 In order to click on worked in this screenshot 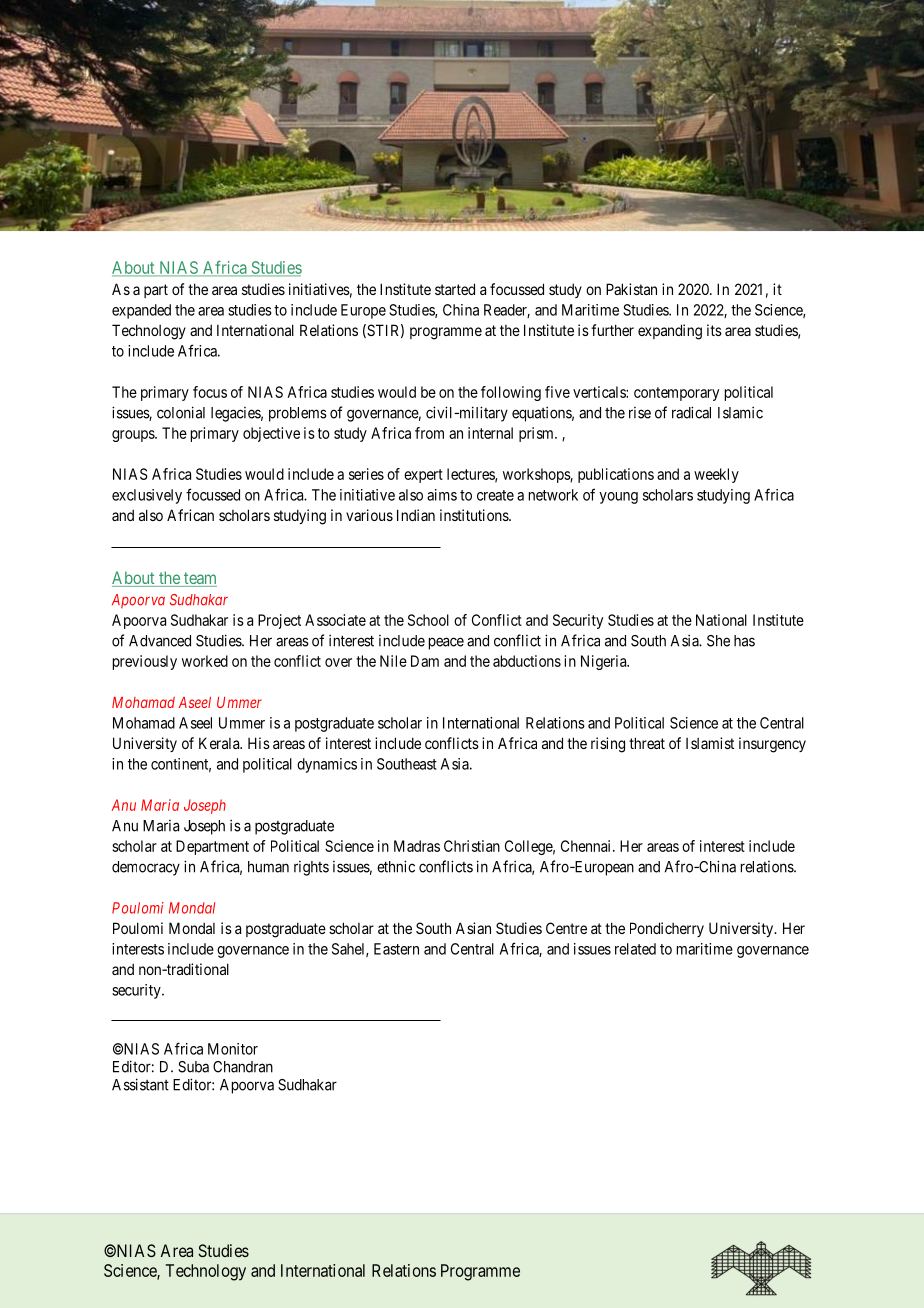, I will do `click(205, 661)`.
